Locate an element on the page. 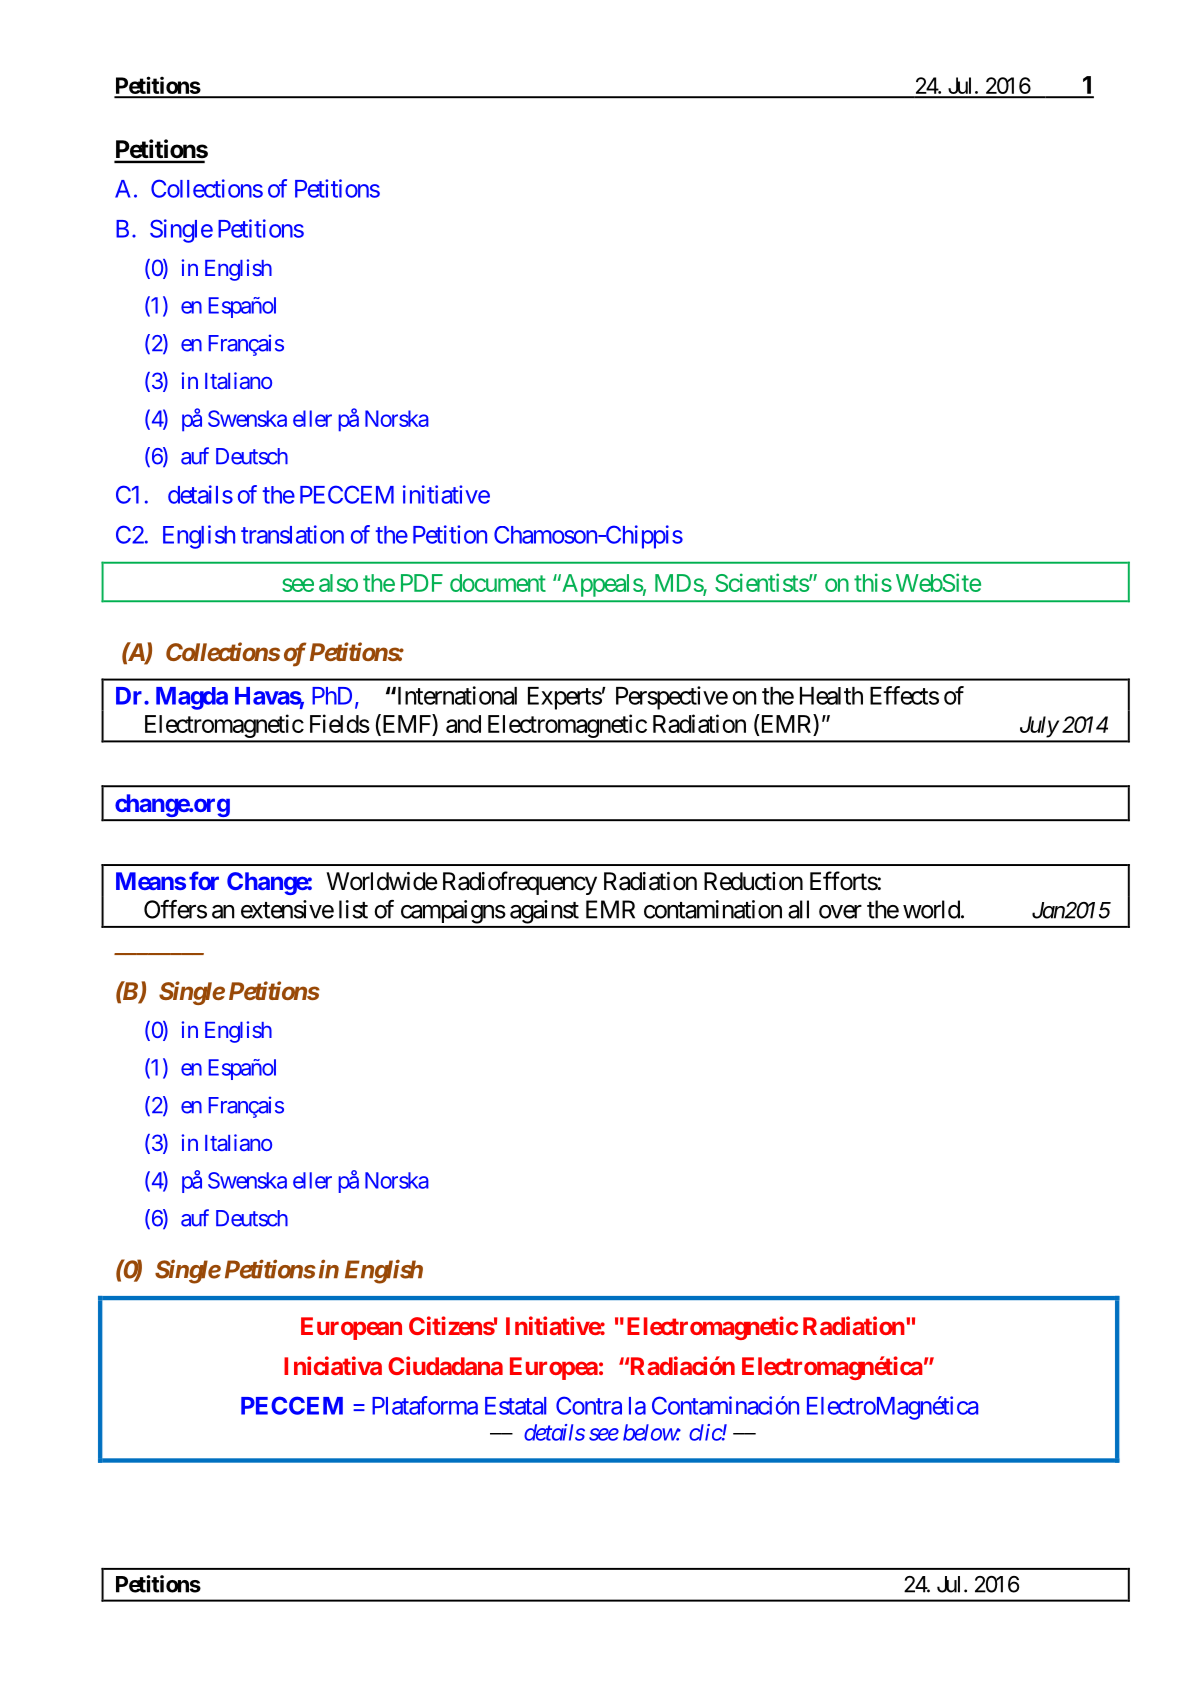 Image resolution: width=1203 pixels, height=1701 pixels. list is located at coordinates (353, 909).
